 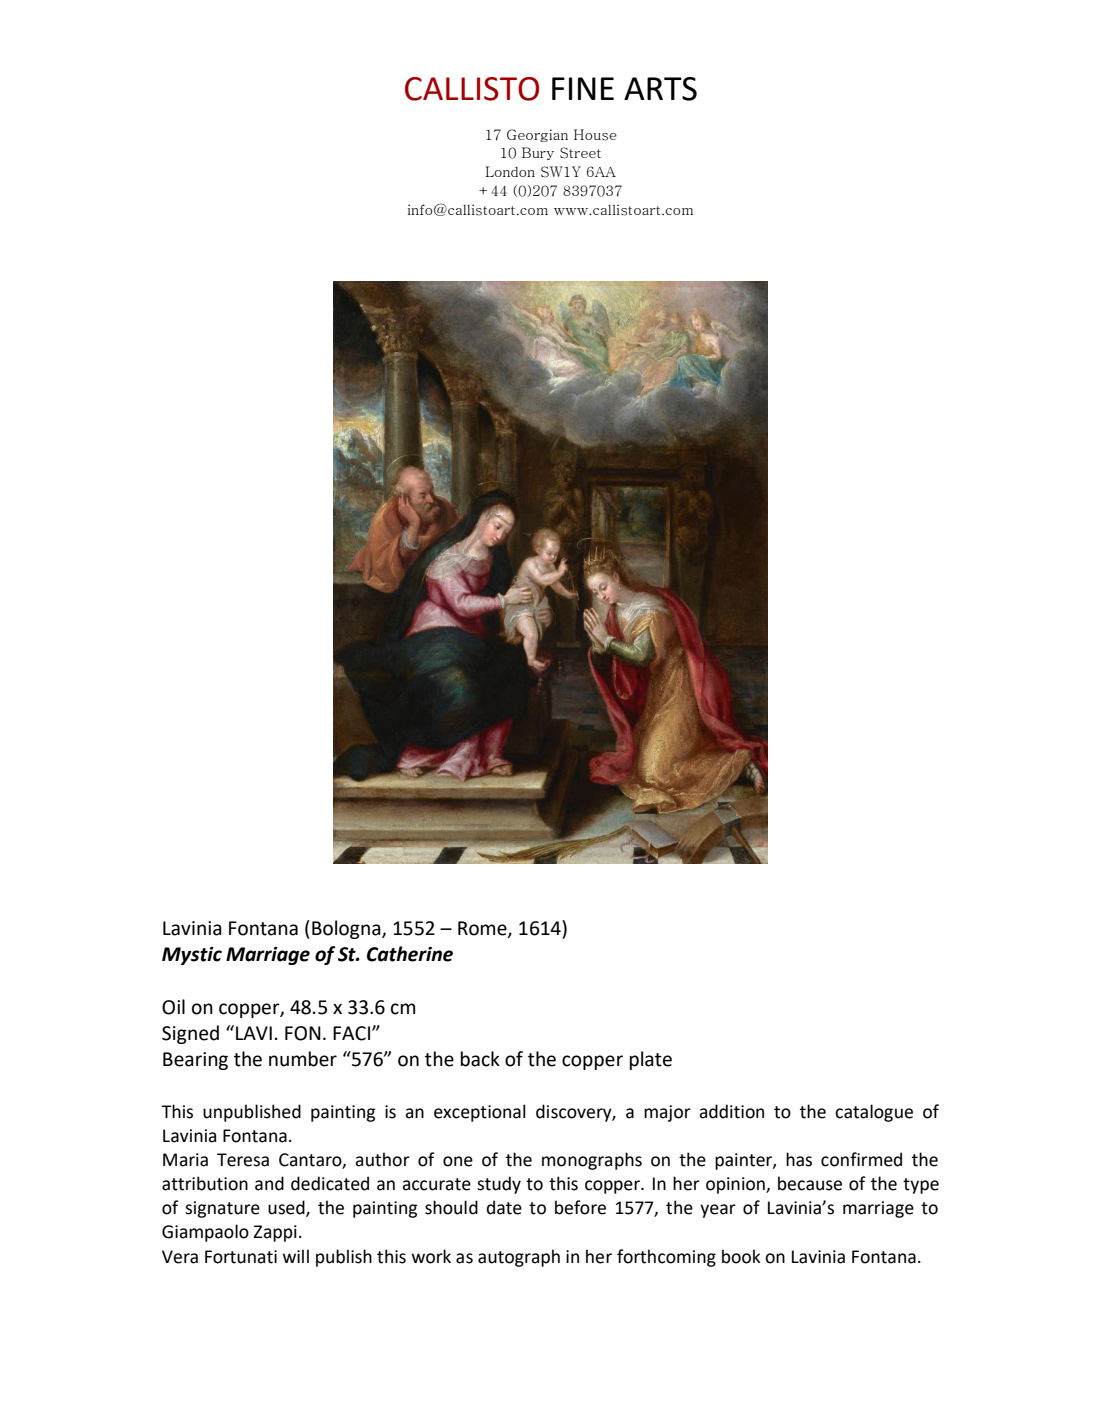 I want to click on Rome, so click(x=483, y=929).
